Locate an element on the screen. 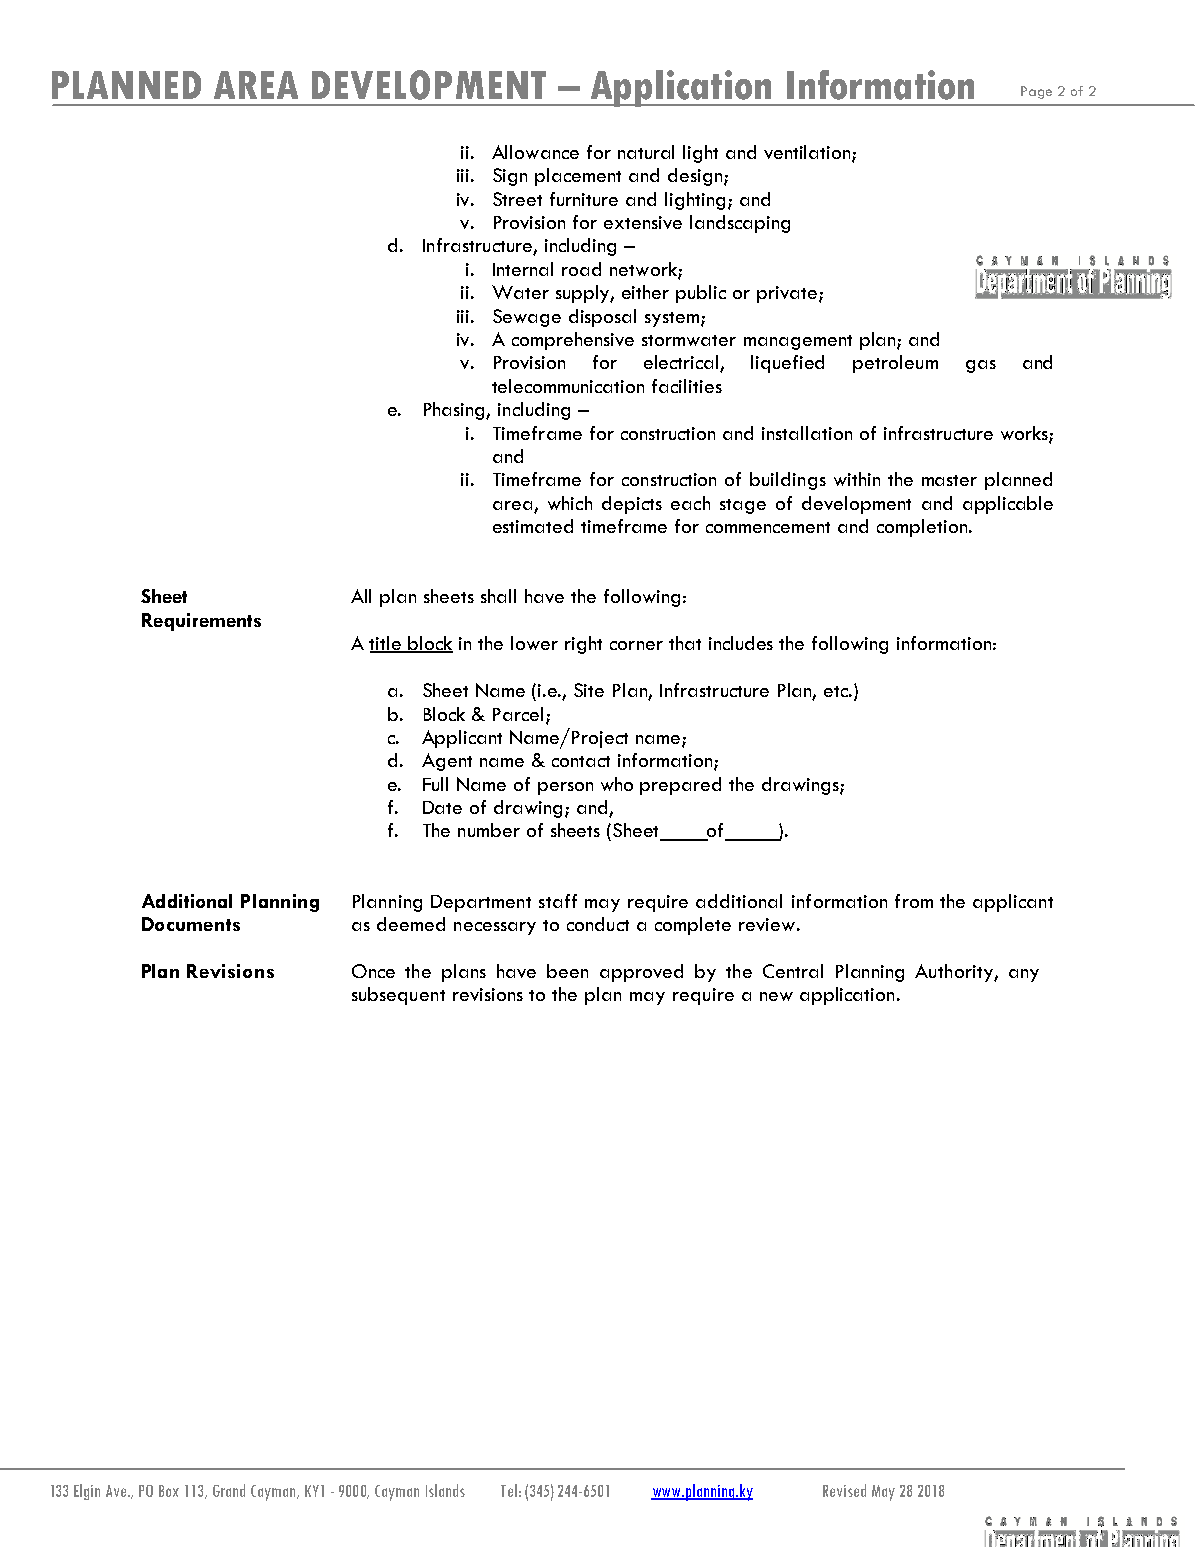  Street is located at coordinates (517, 199).
